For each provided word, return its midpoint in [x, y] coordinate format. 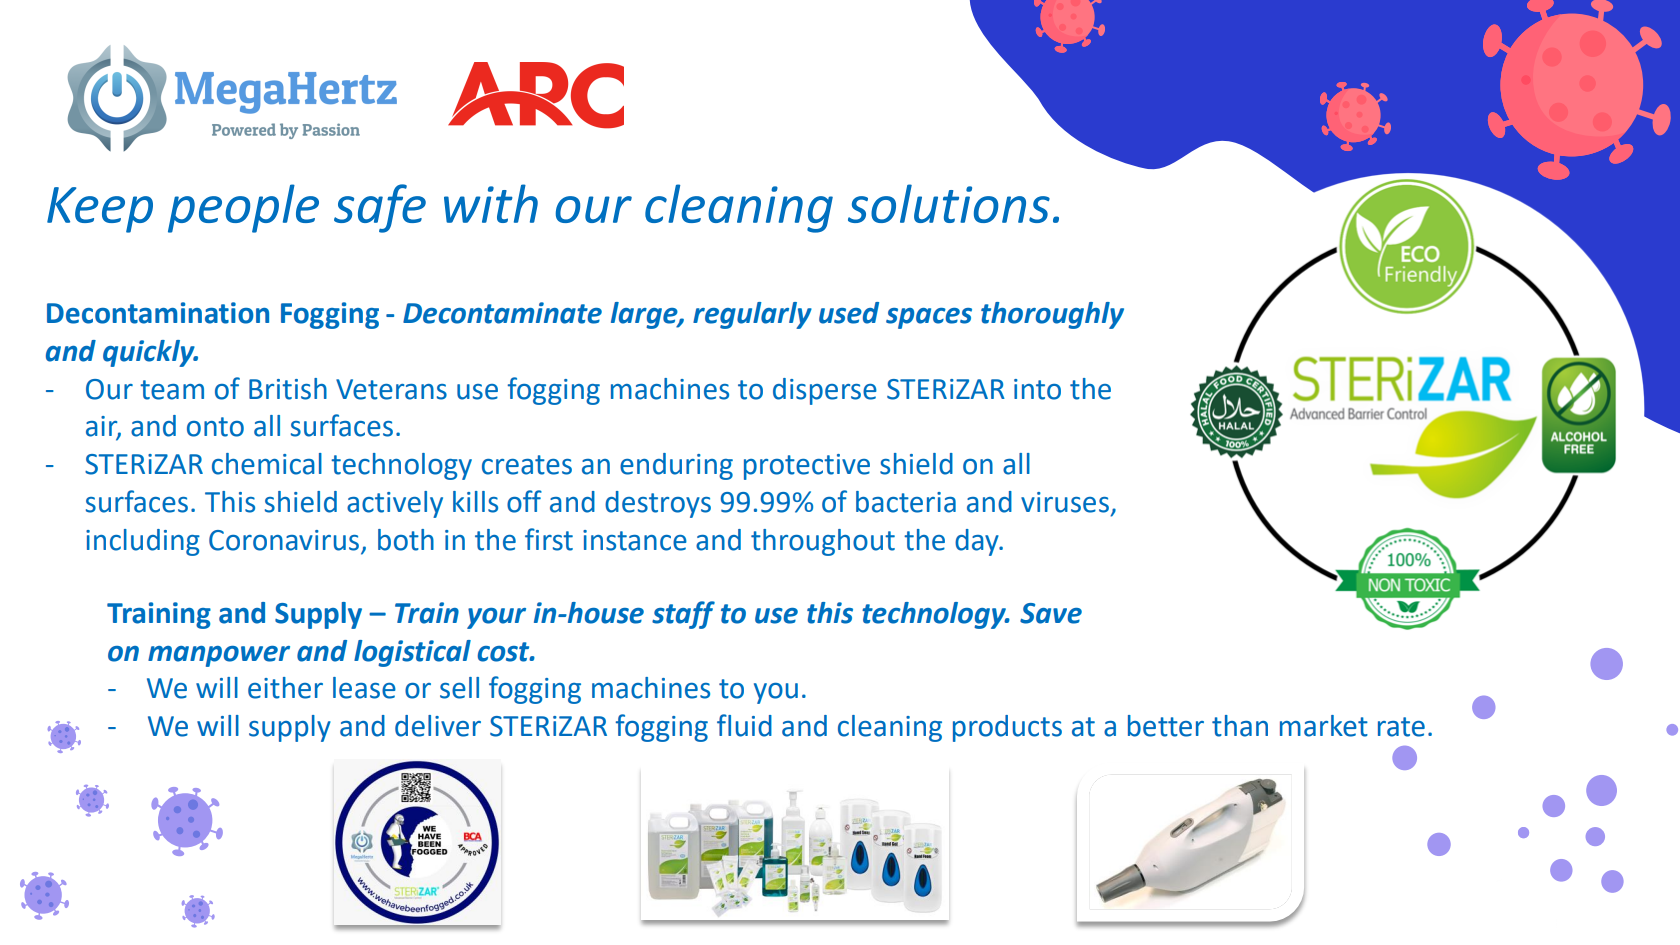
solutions [949, 203]
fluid [744, 725]
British [288, 389]
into [1037, 389]
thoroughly [1052, 315]
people [243, 208]
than [1240, 726]
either [285, 688]
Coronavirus [284, 540]
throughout [823, 542]
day [978, 542]
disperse [825, 391]
